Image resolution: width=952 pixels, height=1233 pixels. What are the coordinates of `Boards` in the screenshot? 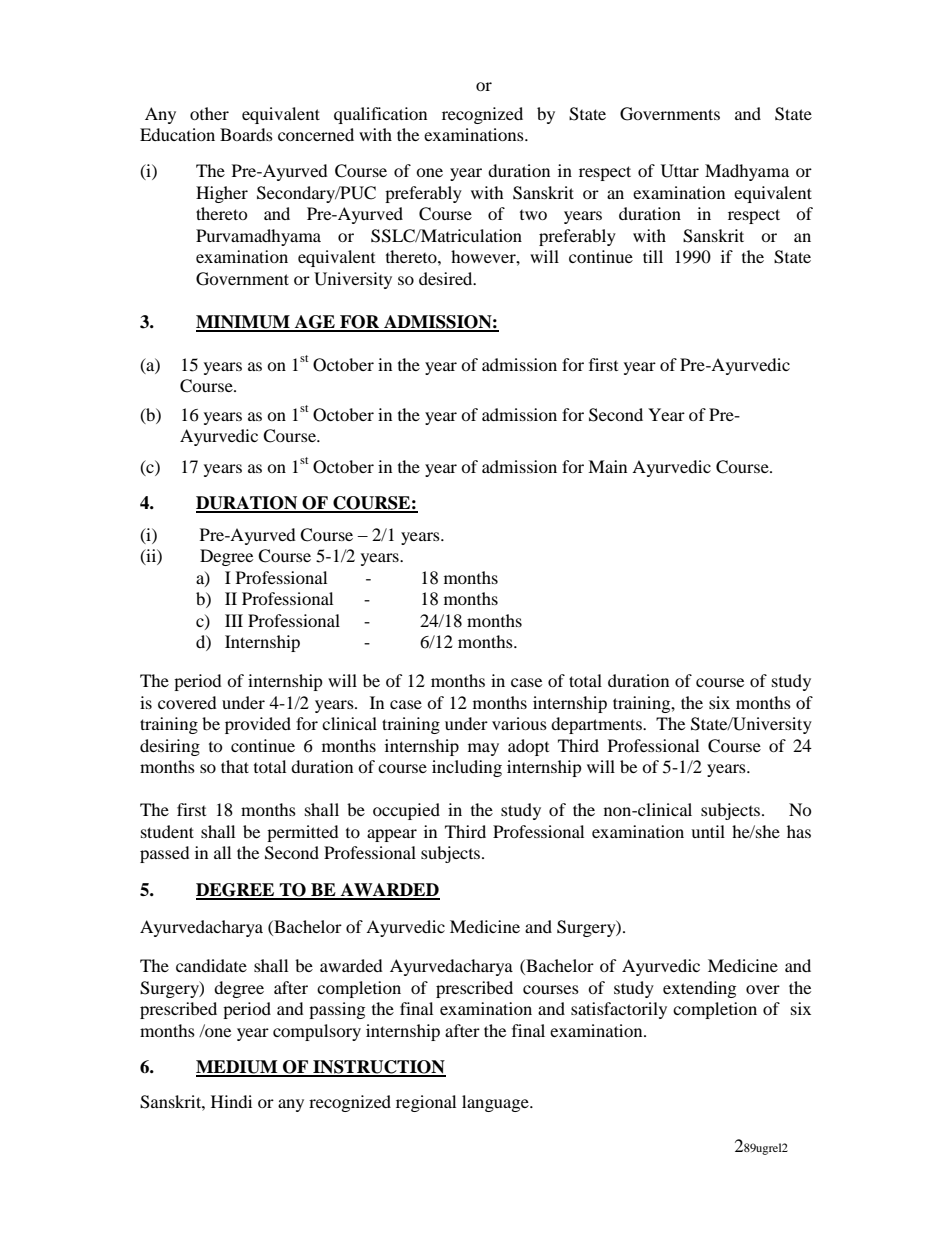 It's located at (246, 134).
